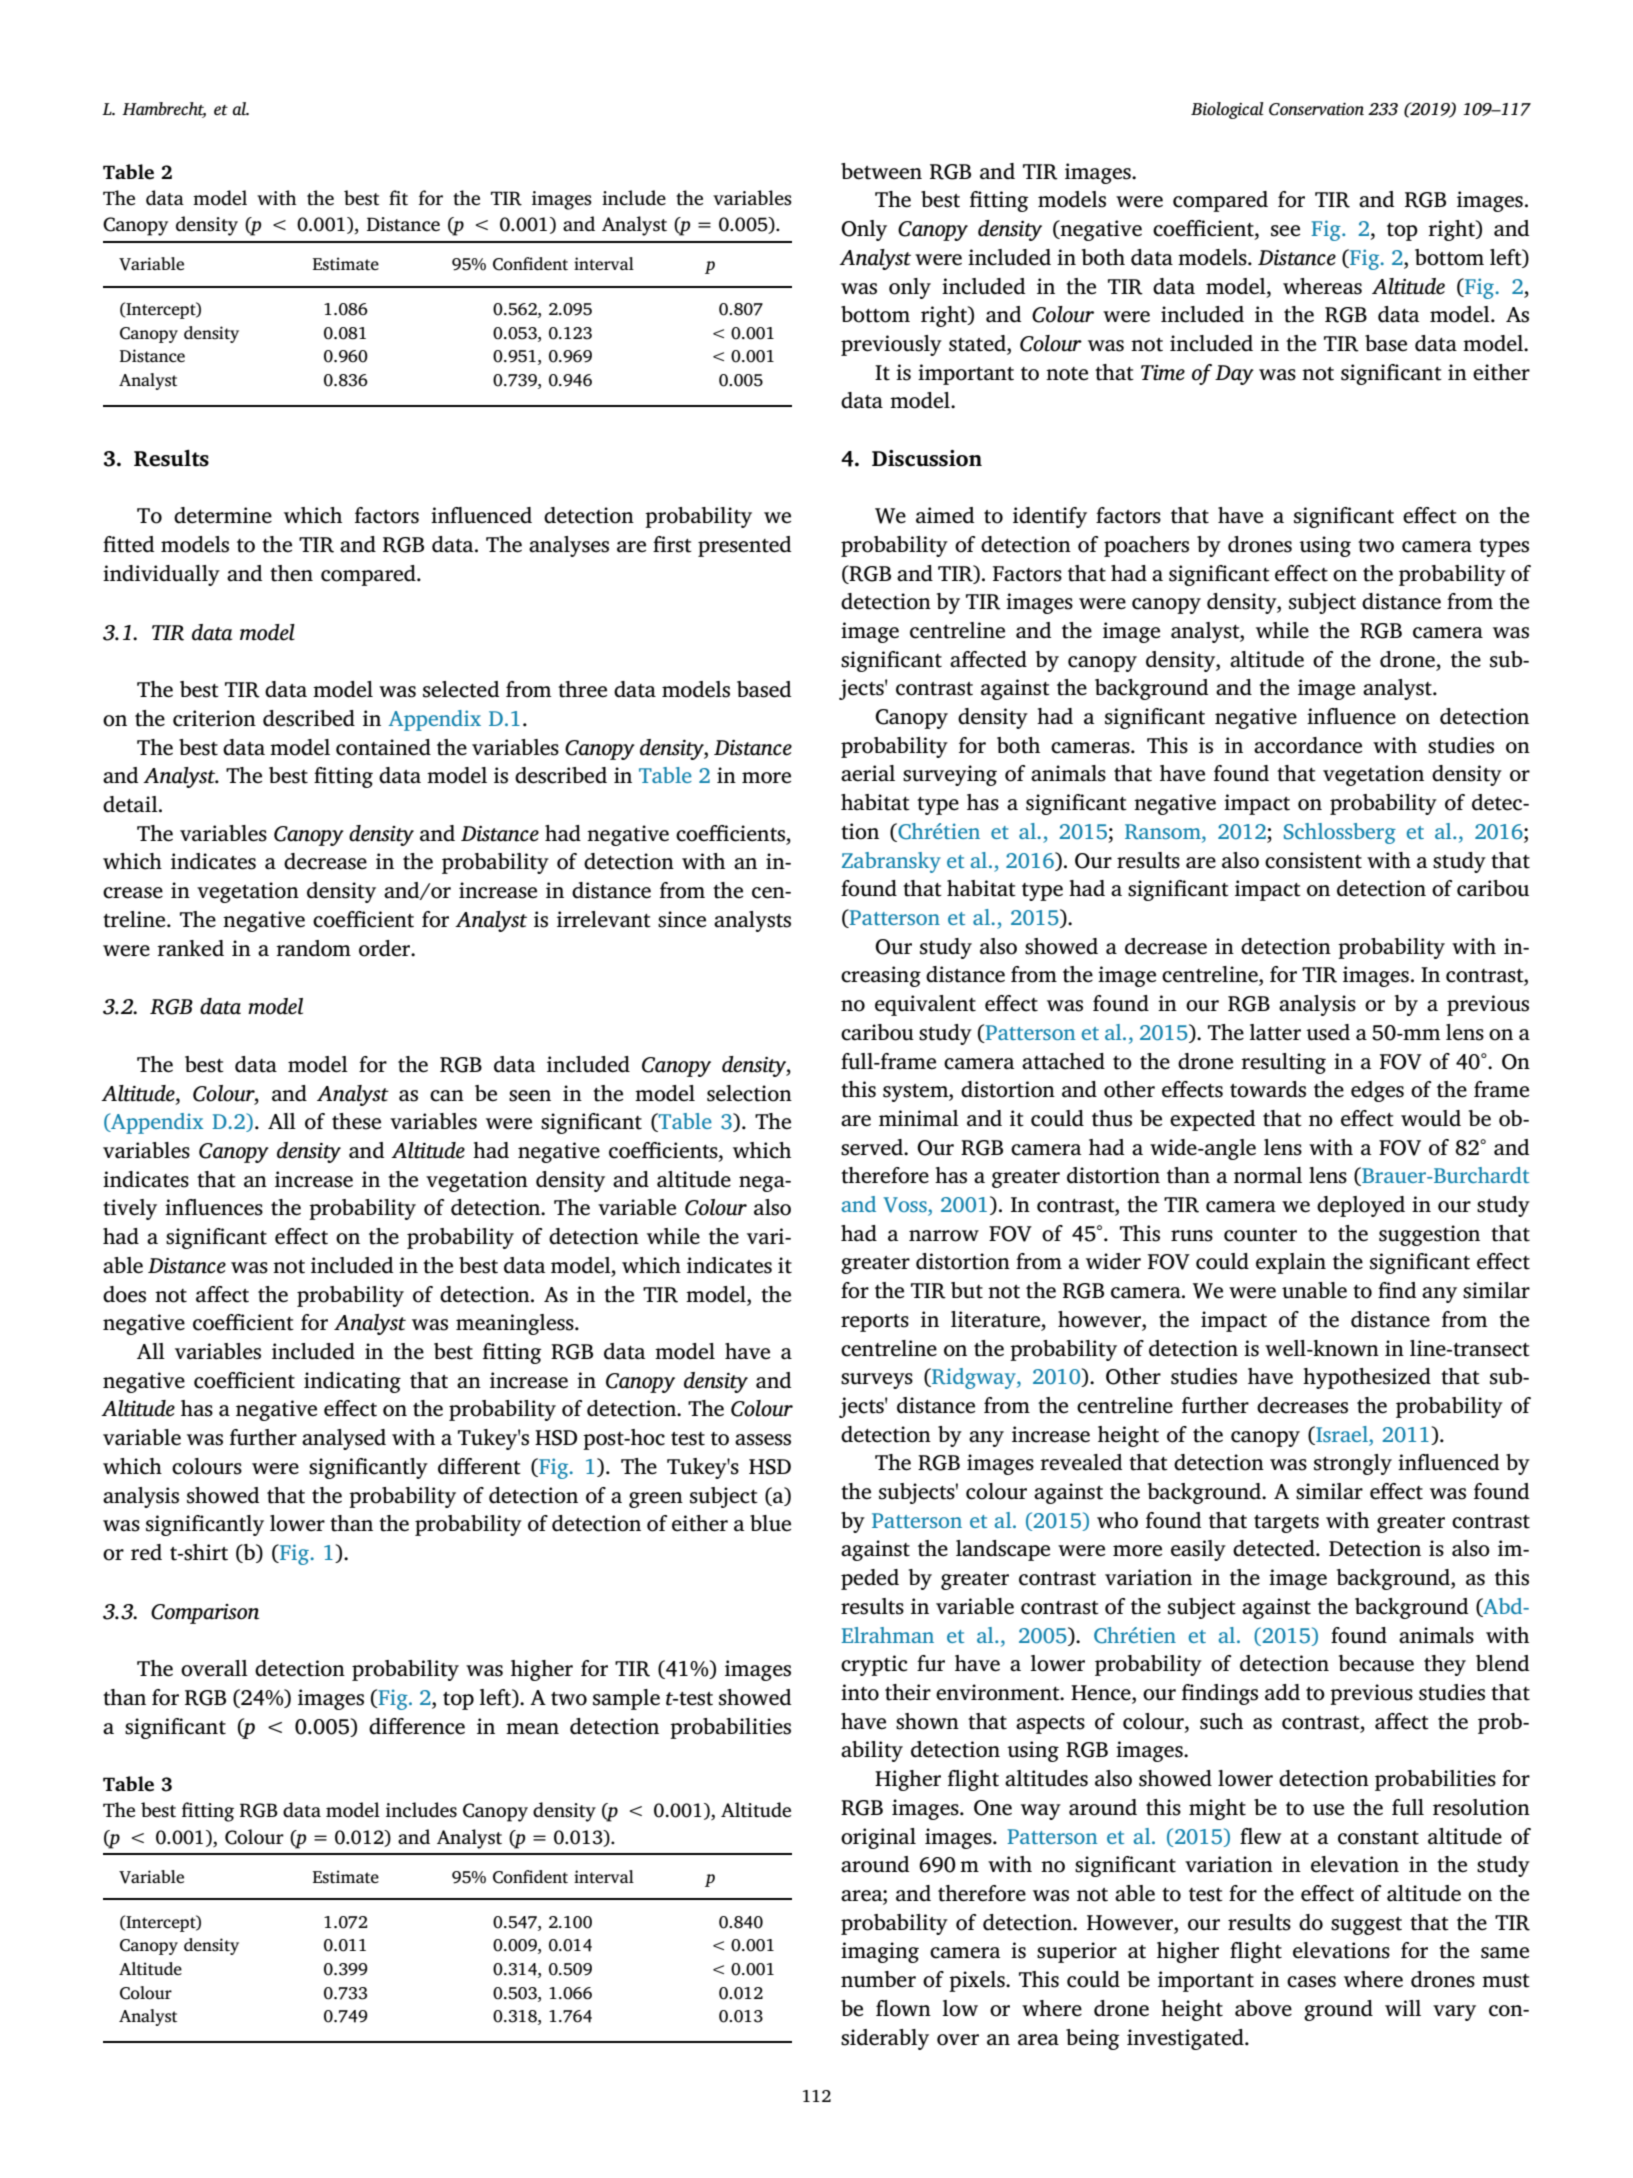 The height and width of the screenshot is (2178, 1633). I want to click on criterion, so click(214, 718).
